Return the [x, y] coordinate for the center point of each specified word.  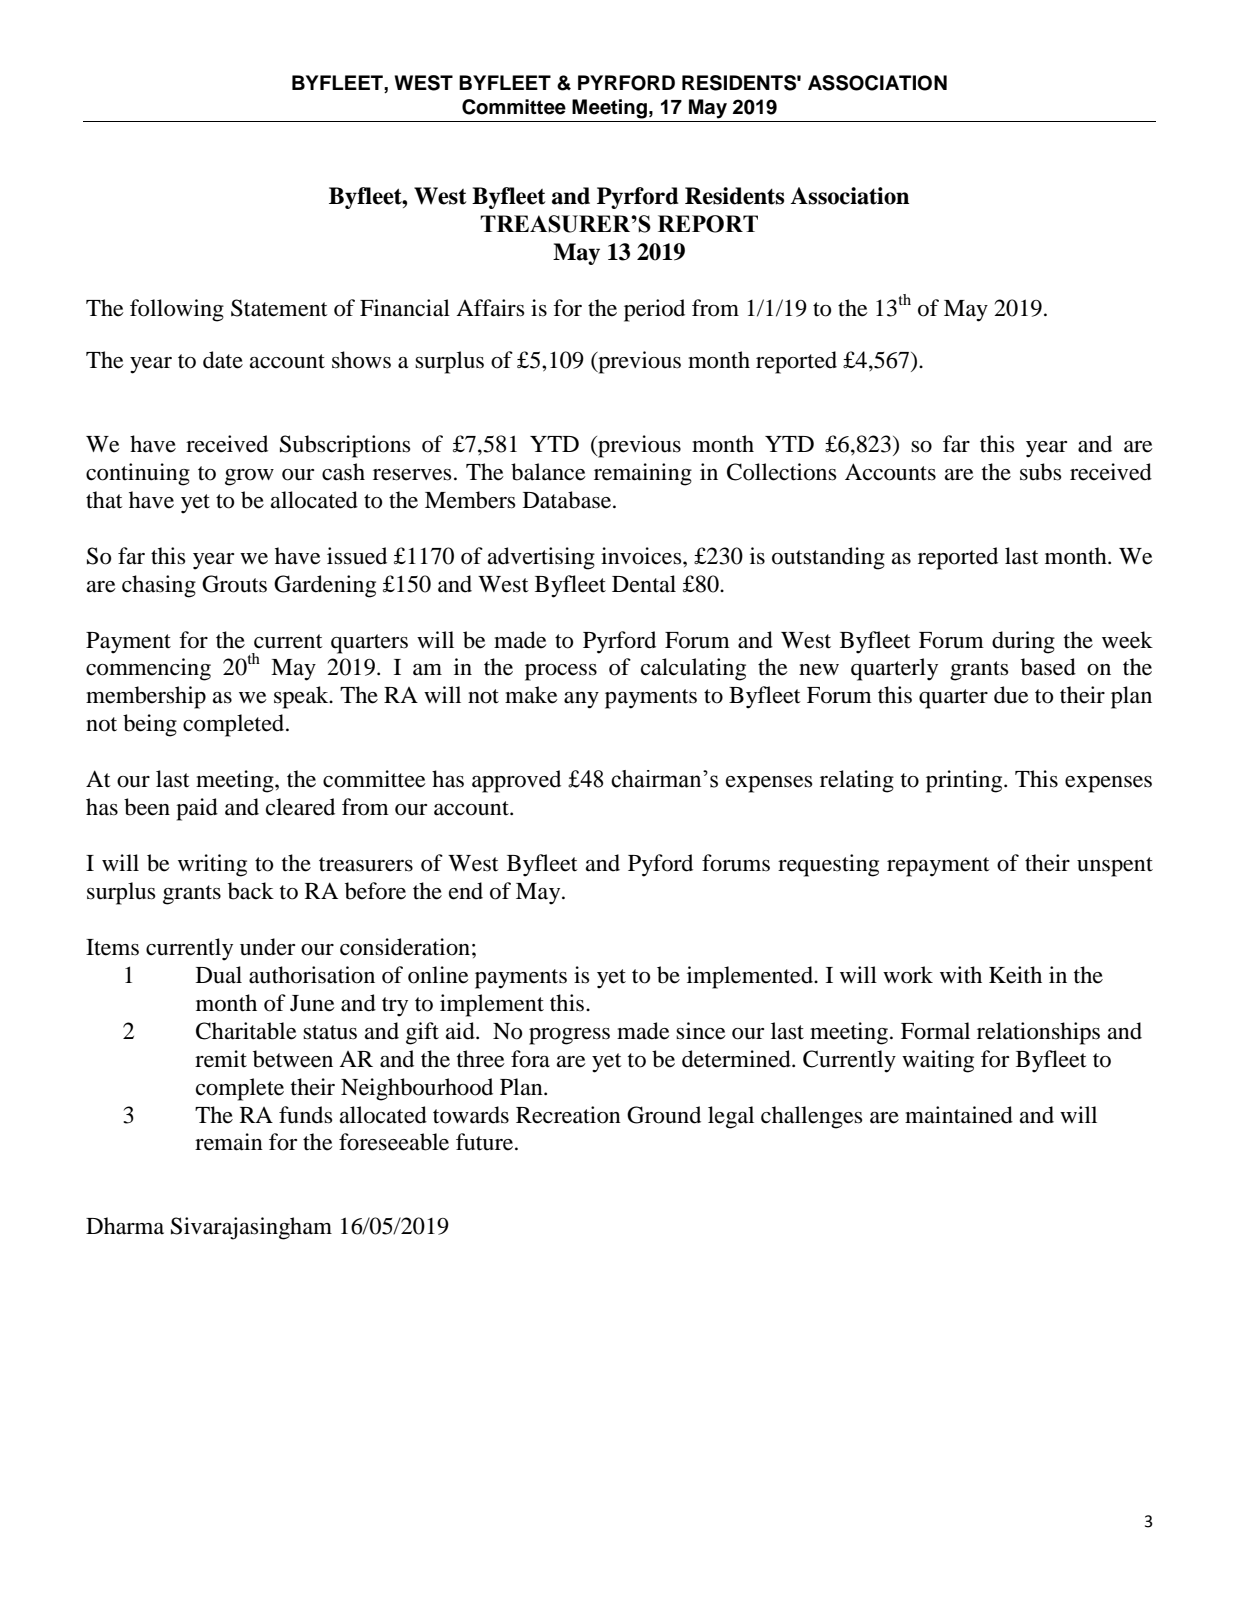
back [251, 891]
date [223, 360]
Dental [644, 584]
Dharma [125, 1226]
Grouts [234, 584]
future [486, 1142]
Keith [1015, 975]
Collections [782, 472]
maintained [959, 1115]
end [466, 891]
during [1023, 642]
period [654, 310]
